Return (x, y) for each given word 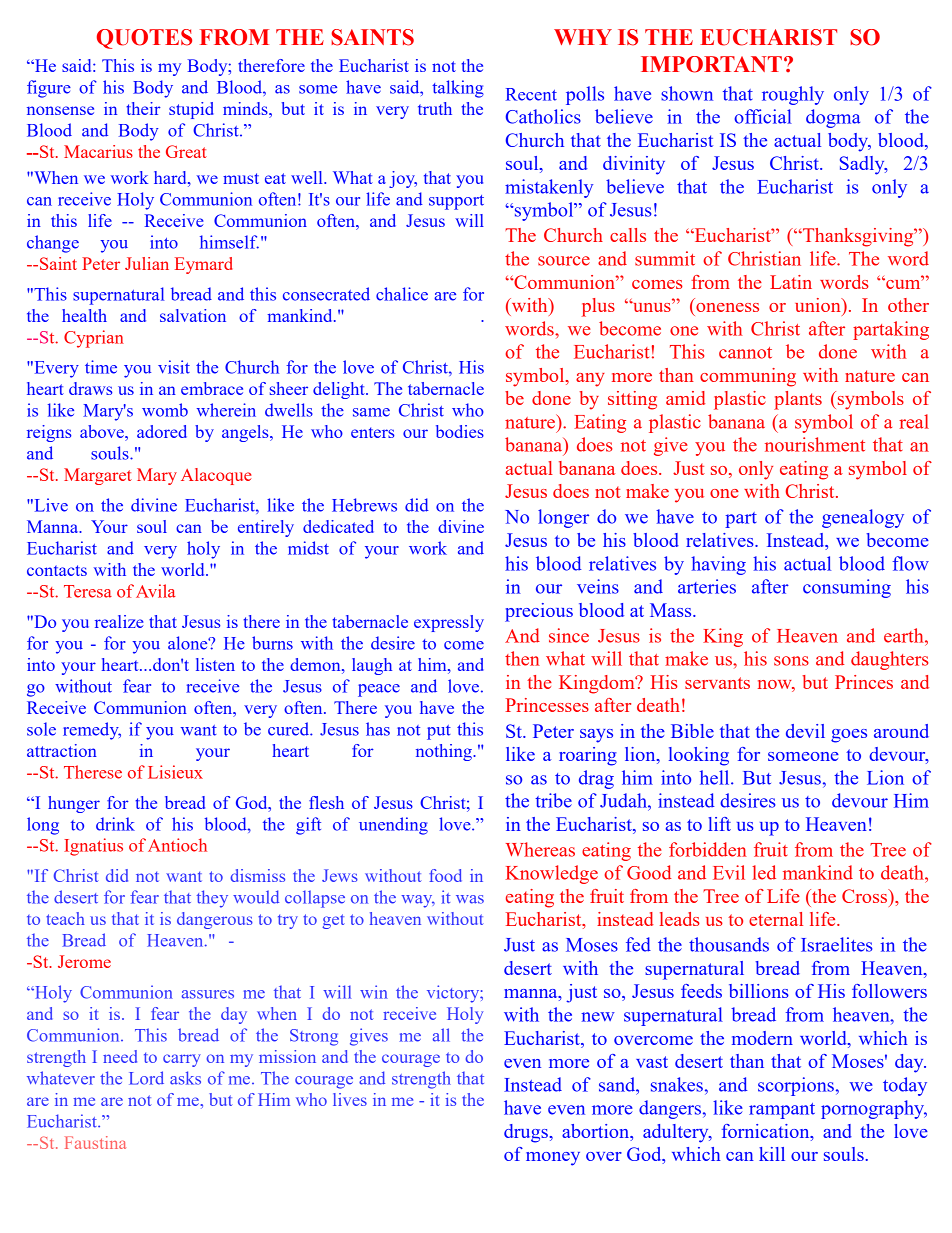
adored (162, 431)
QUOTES (144, 39)
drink (115, 824)
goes (849, 736)
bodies (460, 431)
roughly (793, 95)
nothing (445, 752)
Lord (146, 1078)
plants (798, 400)
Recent (531, 94)
